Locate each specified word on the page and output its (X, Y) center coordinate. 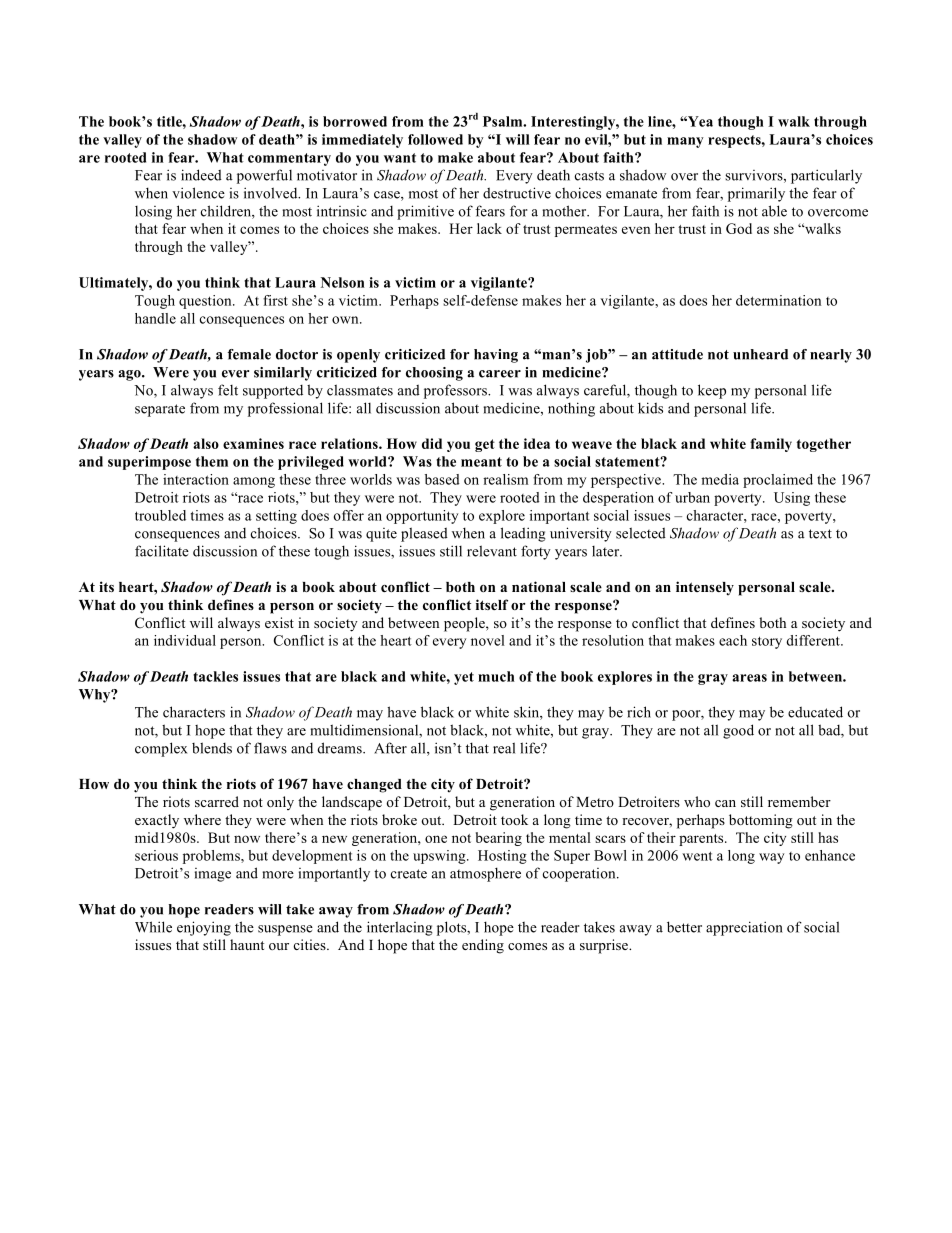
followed (435, 139)
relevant (492, 551)
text (820, 534)
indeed (201, 175)
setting (276, 517)
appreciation (744, 928)
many (685, 142)
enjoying (204, 928)
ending (483, 946)
